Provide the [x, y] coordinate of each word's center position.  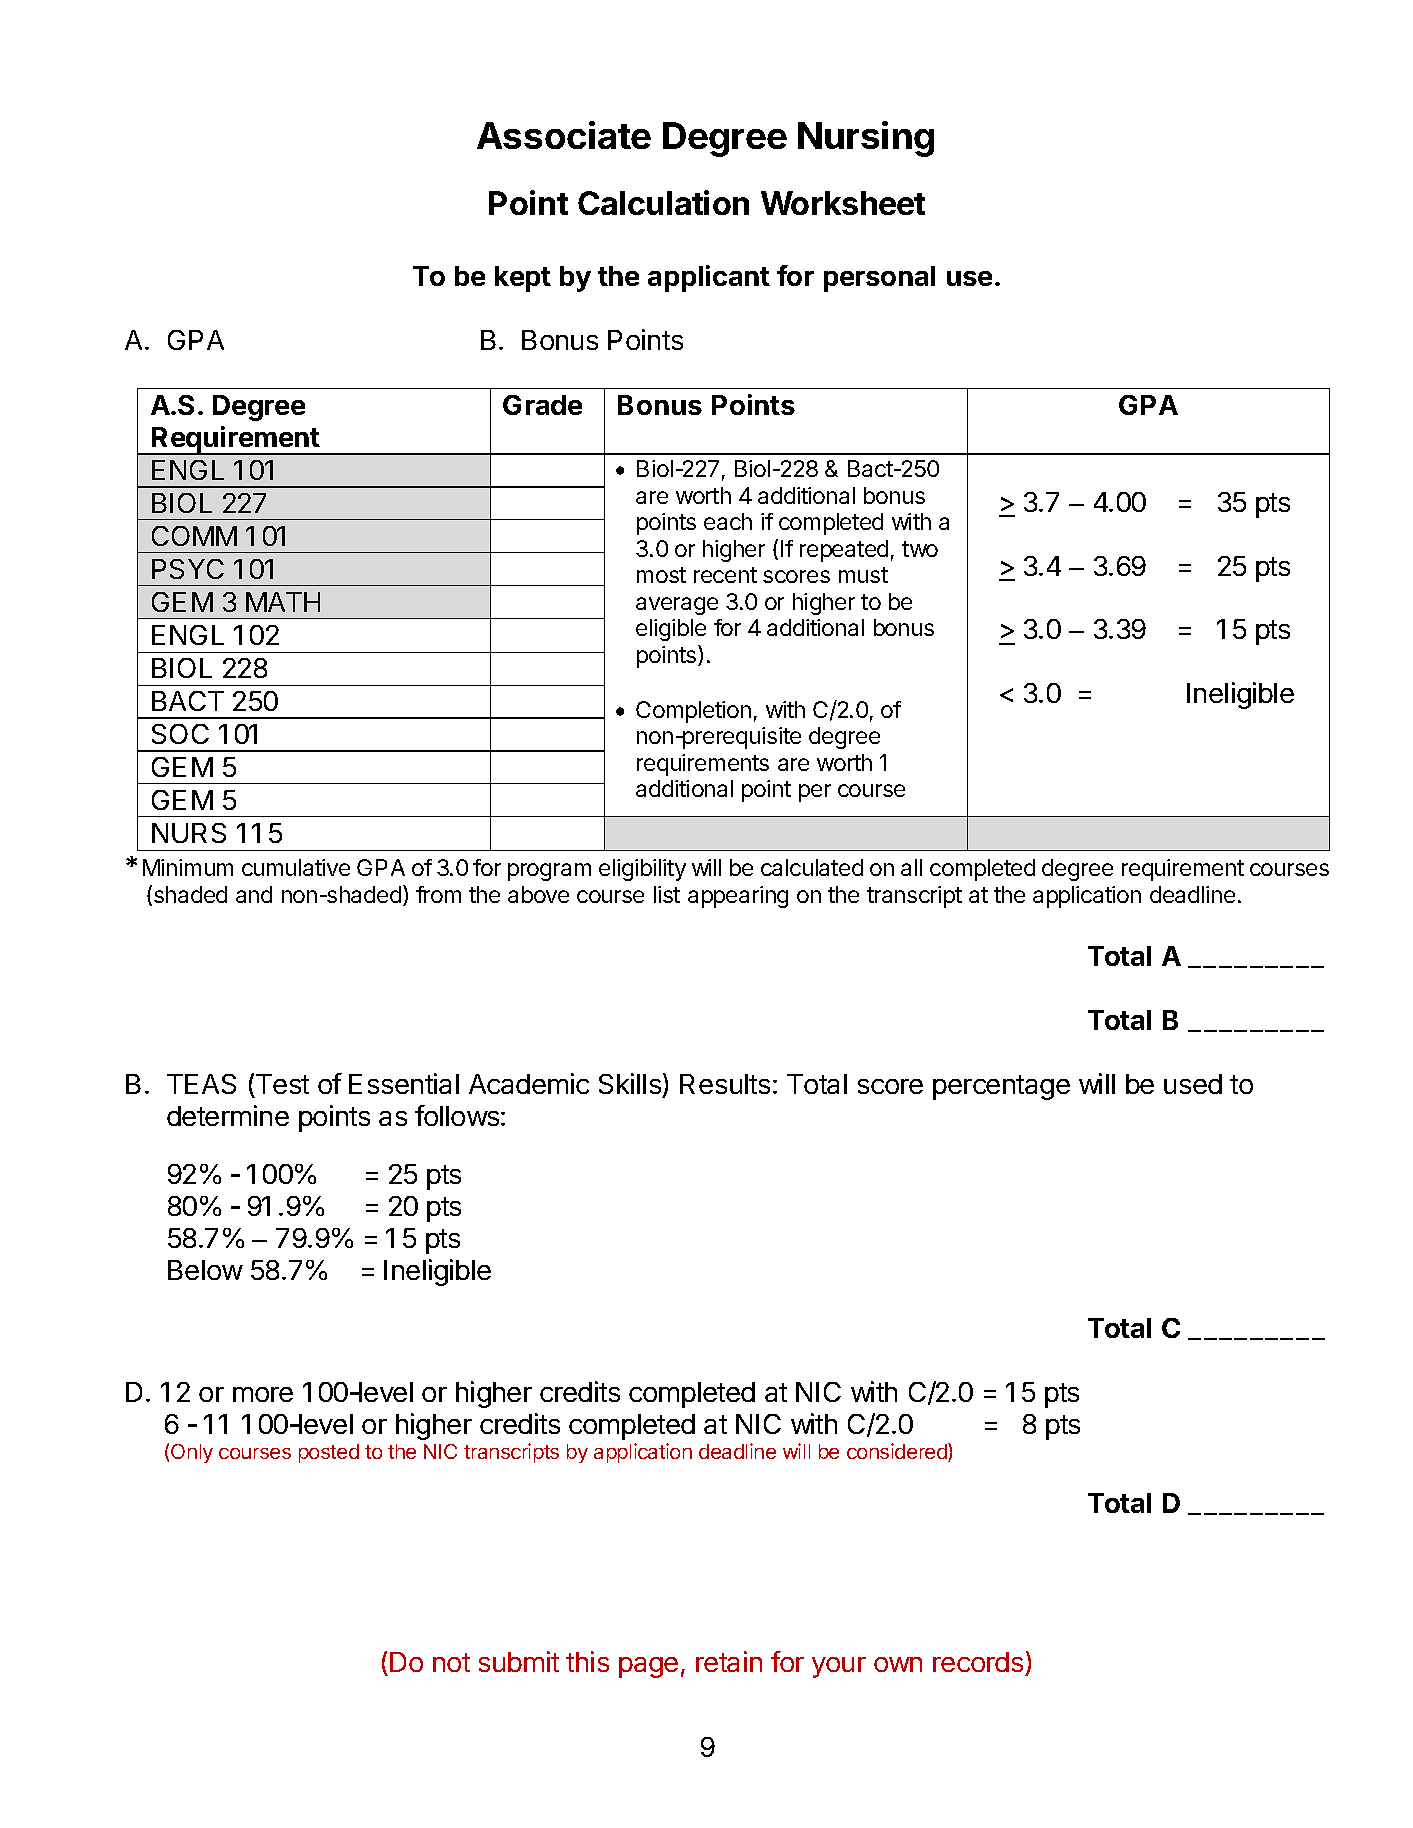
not [451, 1662]
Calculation [663, 202]
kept [523, 279]
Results [725, 1084]
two [920, 549]
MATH [283, 602]
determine [228, 1115]
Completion [693, 712]
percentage [1001, 1087]
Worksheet [843, 203]
